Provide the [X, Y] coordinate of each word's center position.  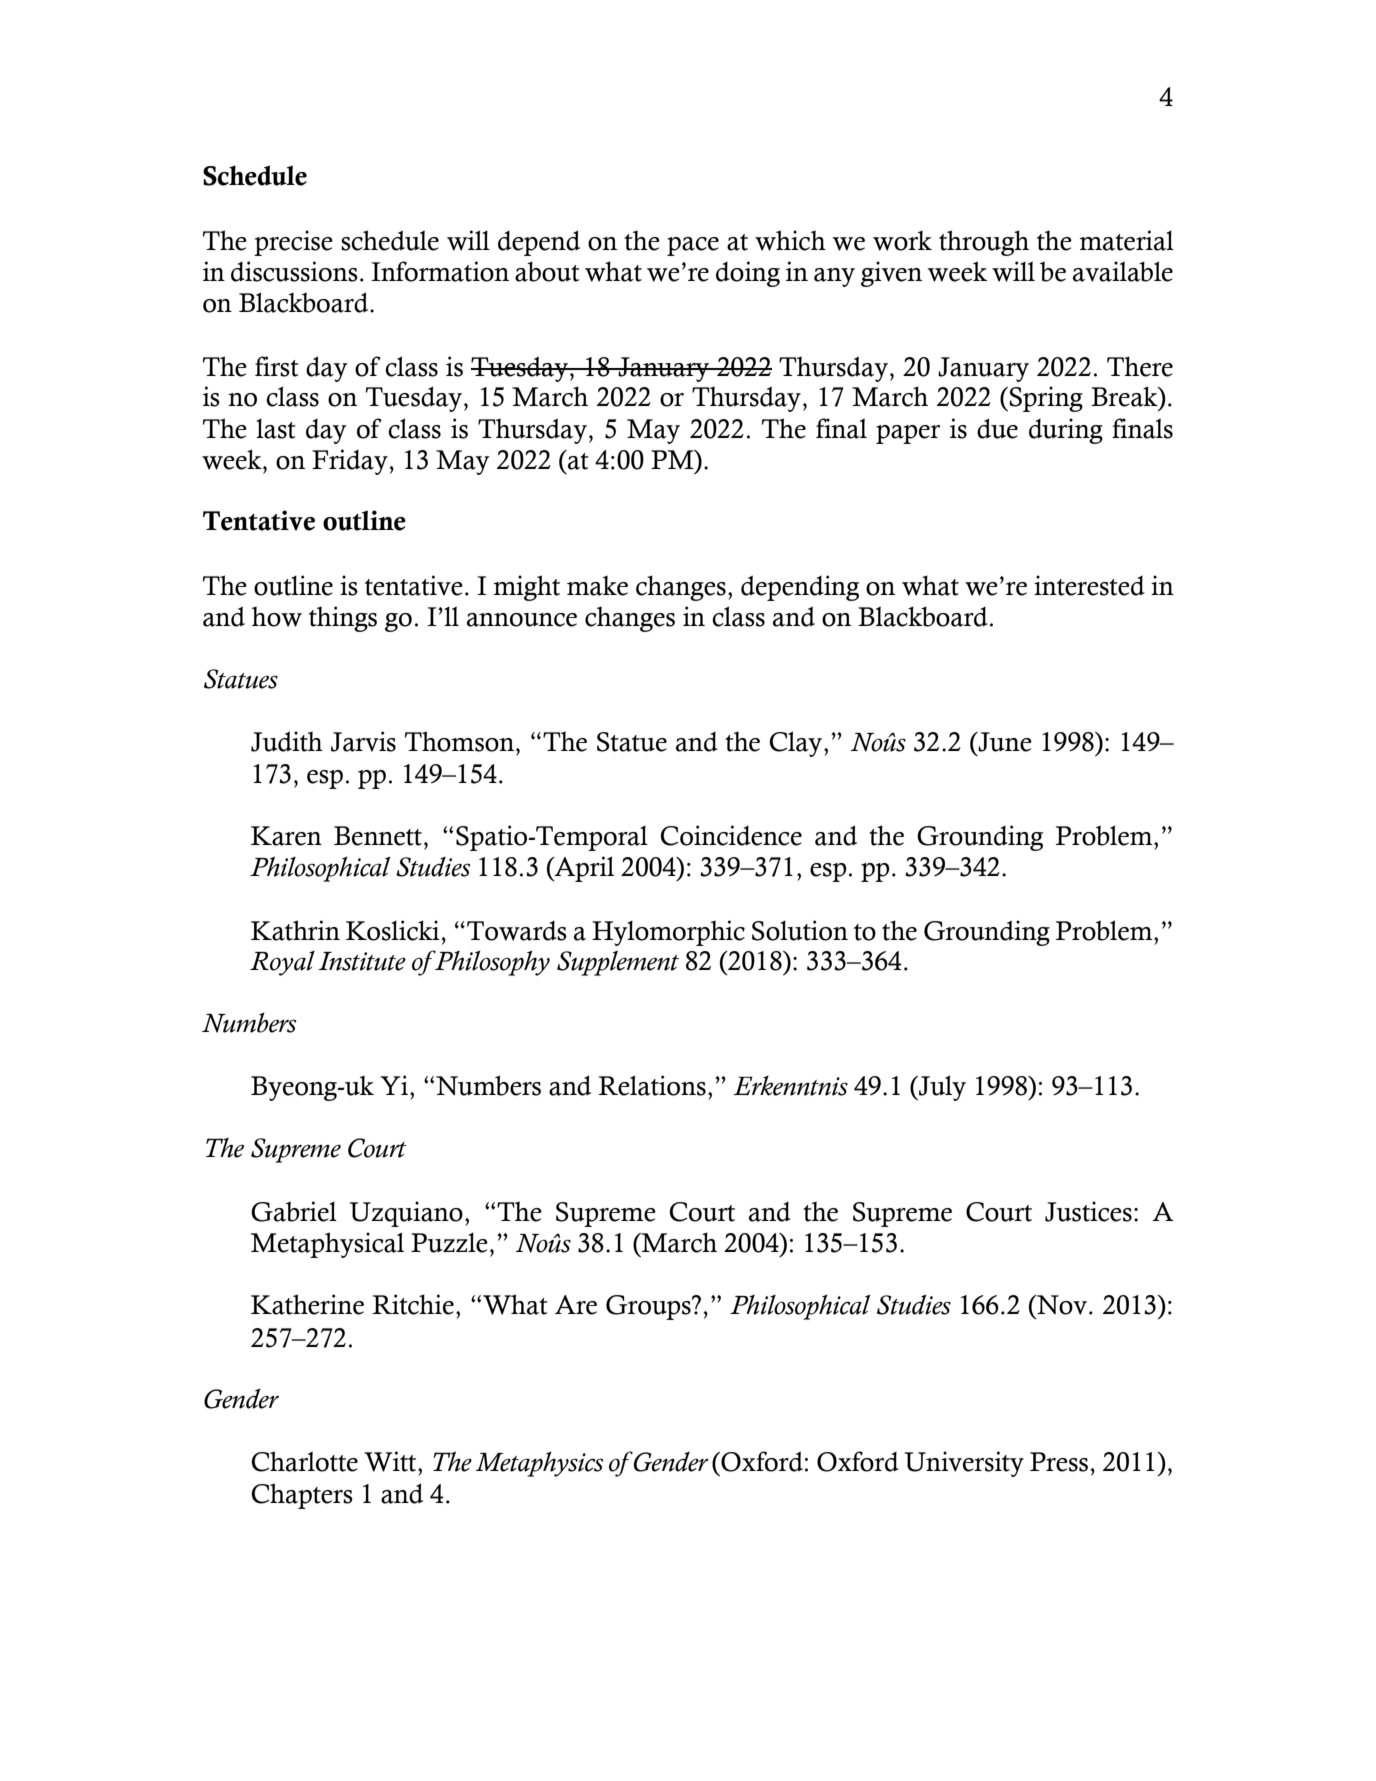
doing [748, 274]
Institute [362, 961]
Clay [797, 744]
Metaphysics [539, 1464]
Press [1060, 1462]
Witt [391, 1461]
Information [440, 271]
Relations [652, 1085]
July [941, 1088]
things [343, 619]
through [984, 243]
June [1004, 742]
